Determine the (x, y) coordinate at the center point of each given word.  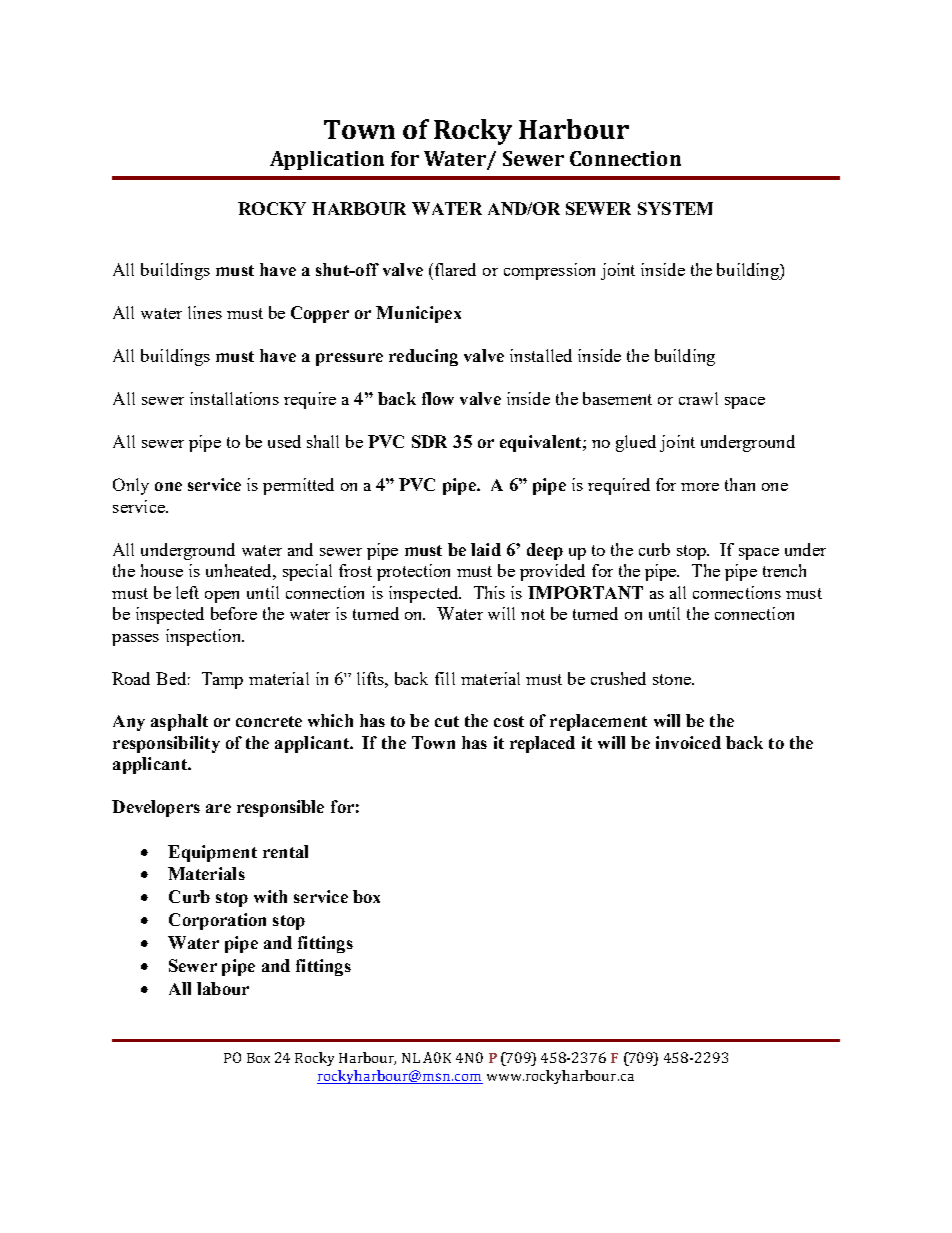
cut (447, 721)
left (187, 592)
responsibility (166, 744)
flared (454, 269)
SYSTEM (675, 208)
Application (327, 160)
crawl (698, 398)
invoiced (688, 742)
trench (784, 570)
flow (438, 398)
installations (234, 398)
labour (223, 988)
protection (413, 572)
